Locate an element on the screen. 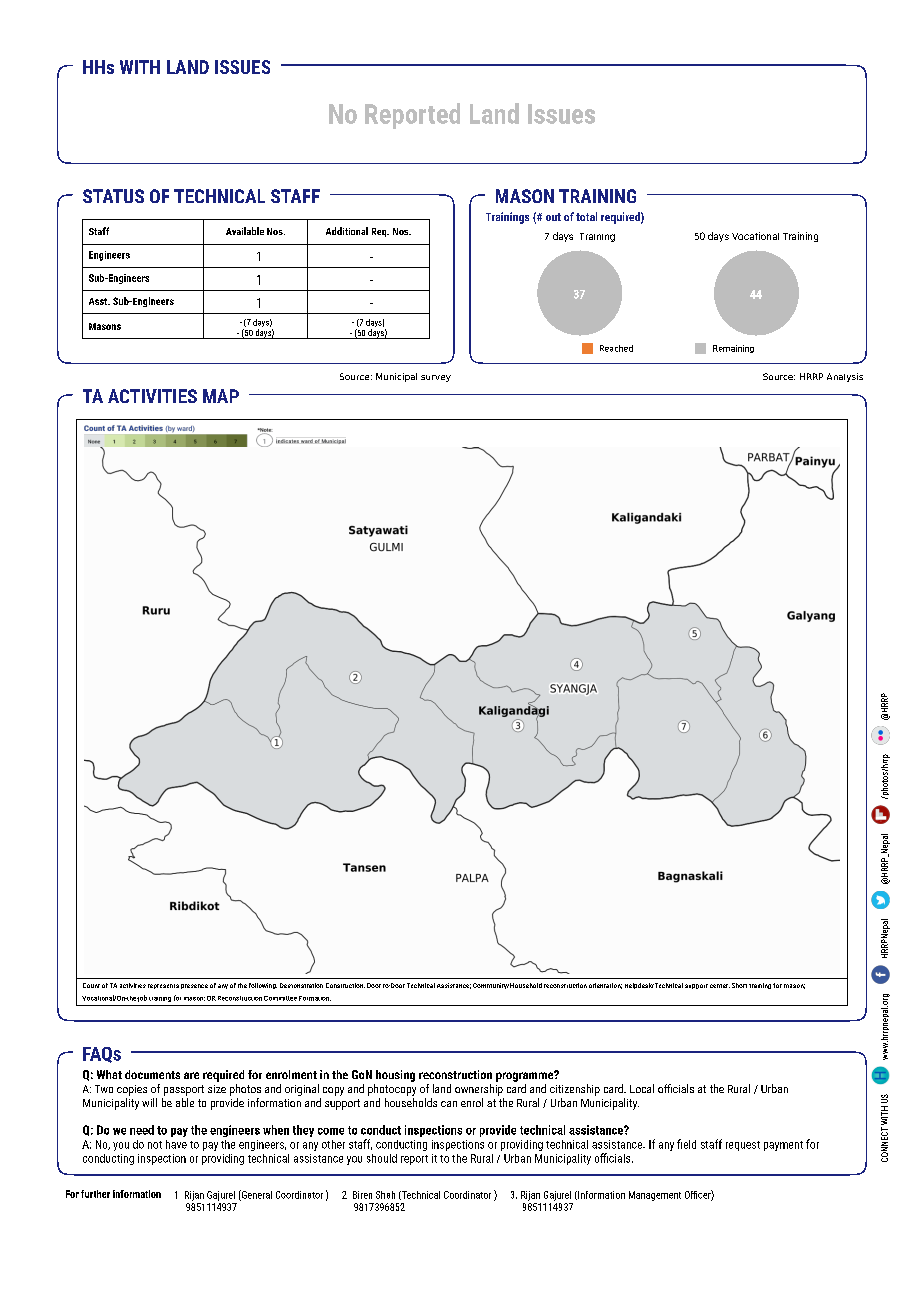 The image size is (924, 1308). presence is located at coordinates (194, 986).
